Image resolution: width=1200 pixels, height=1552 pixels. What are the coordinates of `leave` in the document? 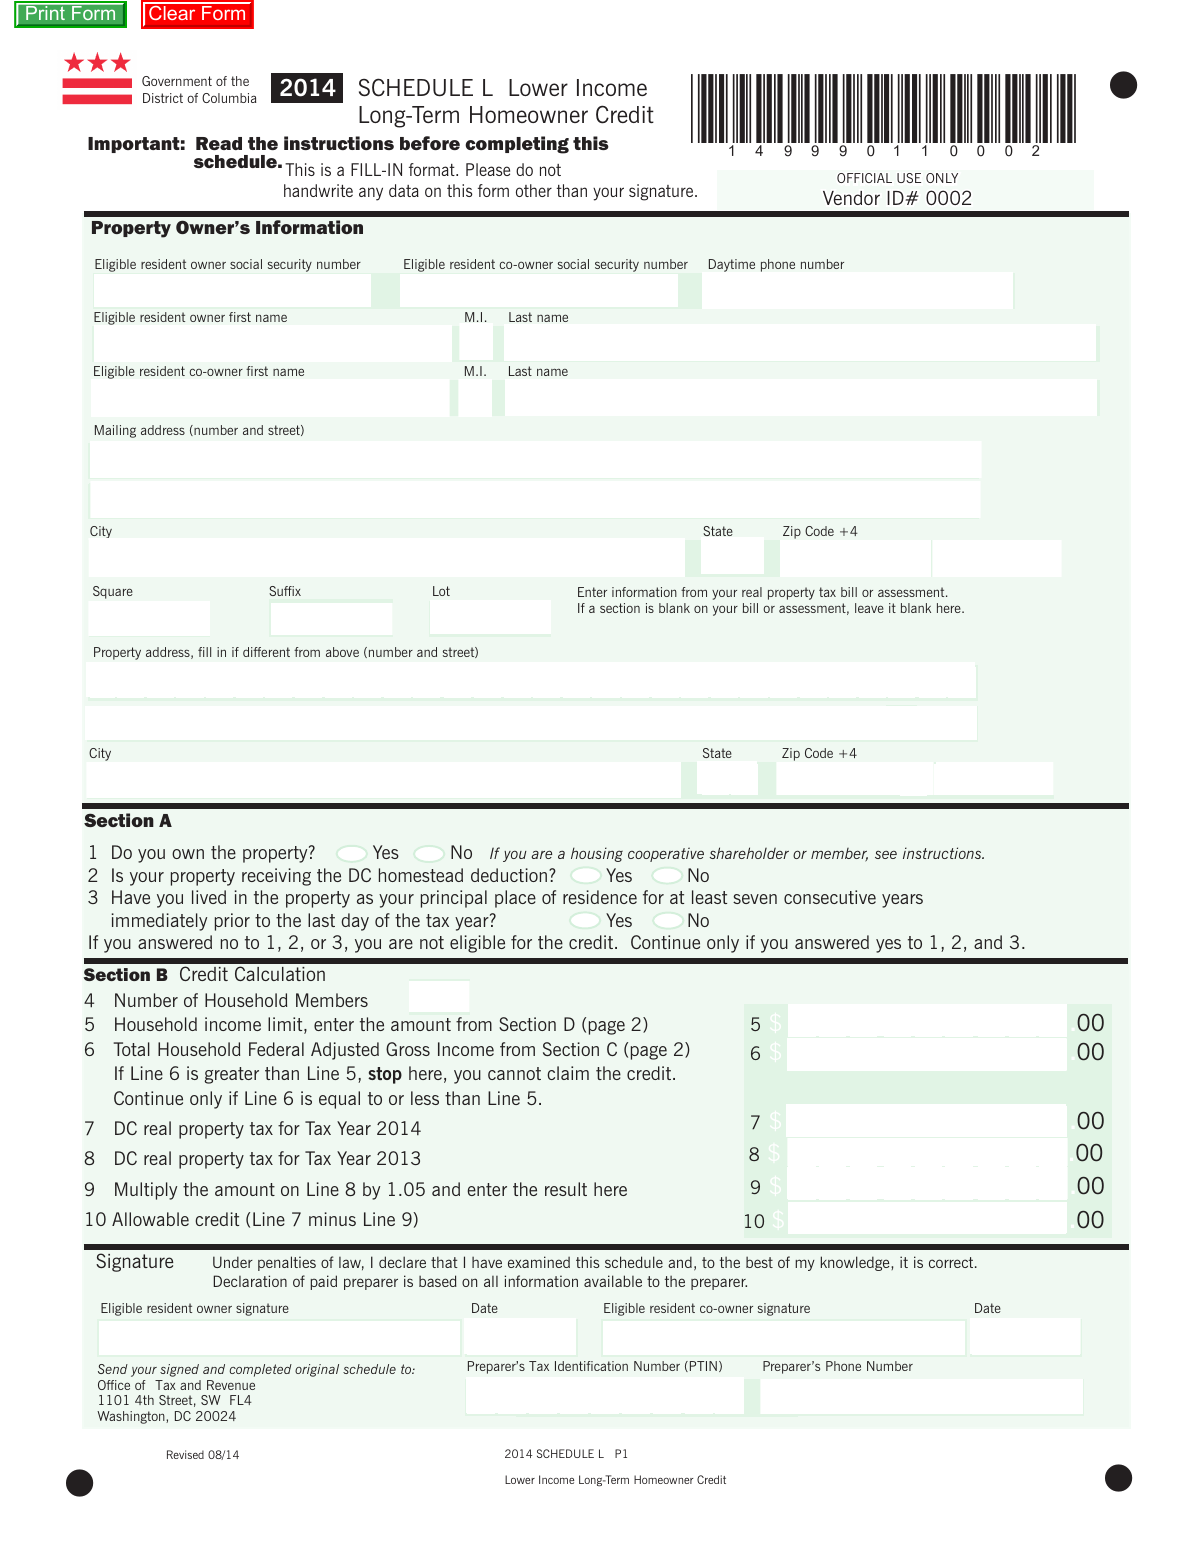 It's located at (869, 608).
